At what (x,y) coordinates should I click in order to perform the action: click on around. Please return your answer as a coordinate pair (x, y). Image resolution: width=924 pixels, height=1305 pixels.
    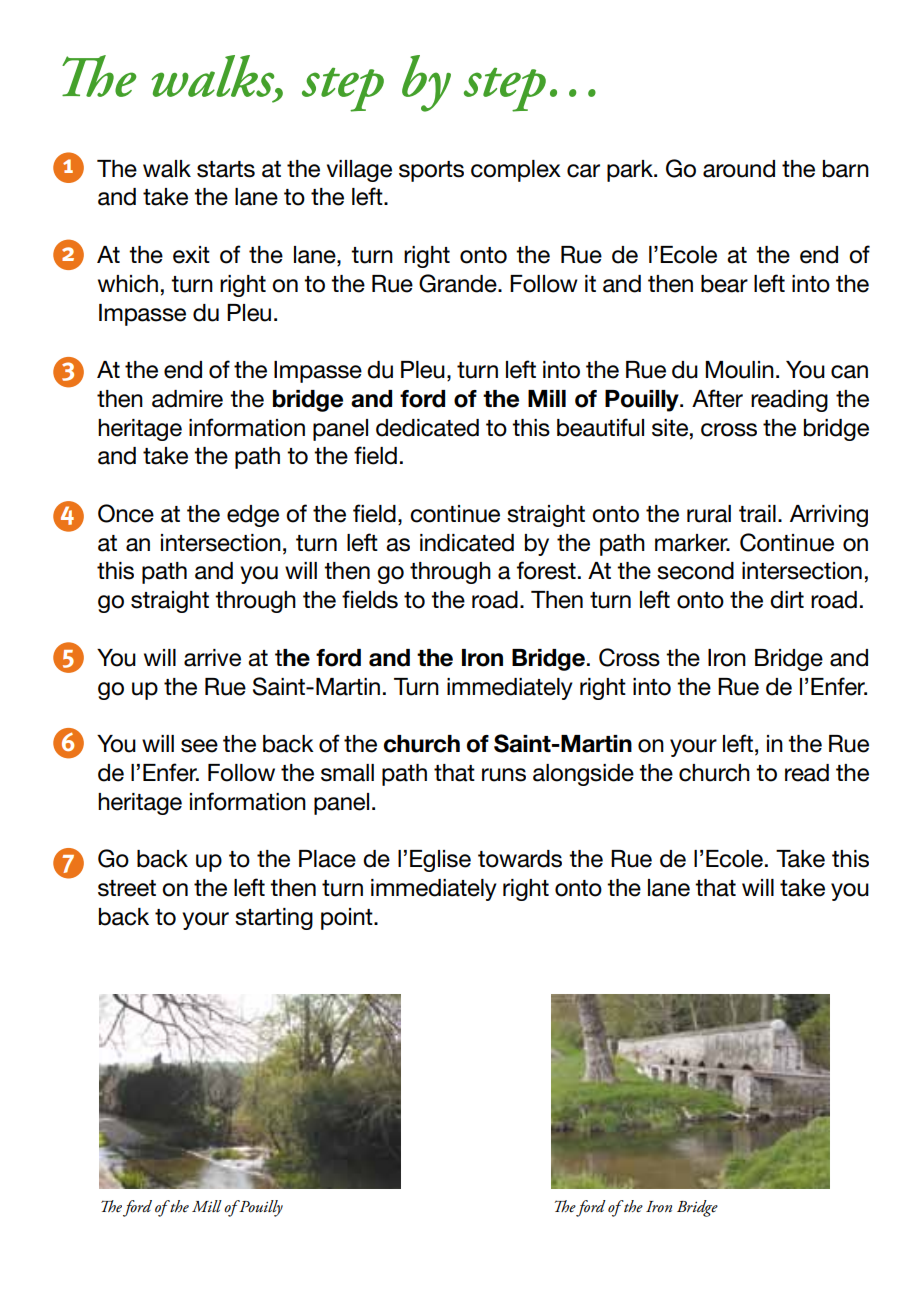
    Looking at the image, I should click on (739, 169).
